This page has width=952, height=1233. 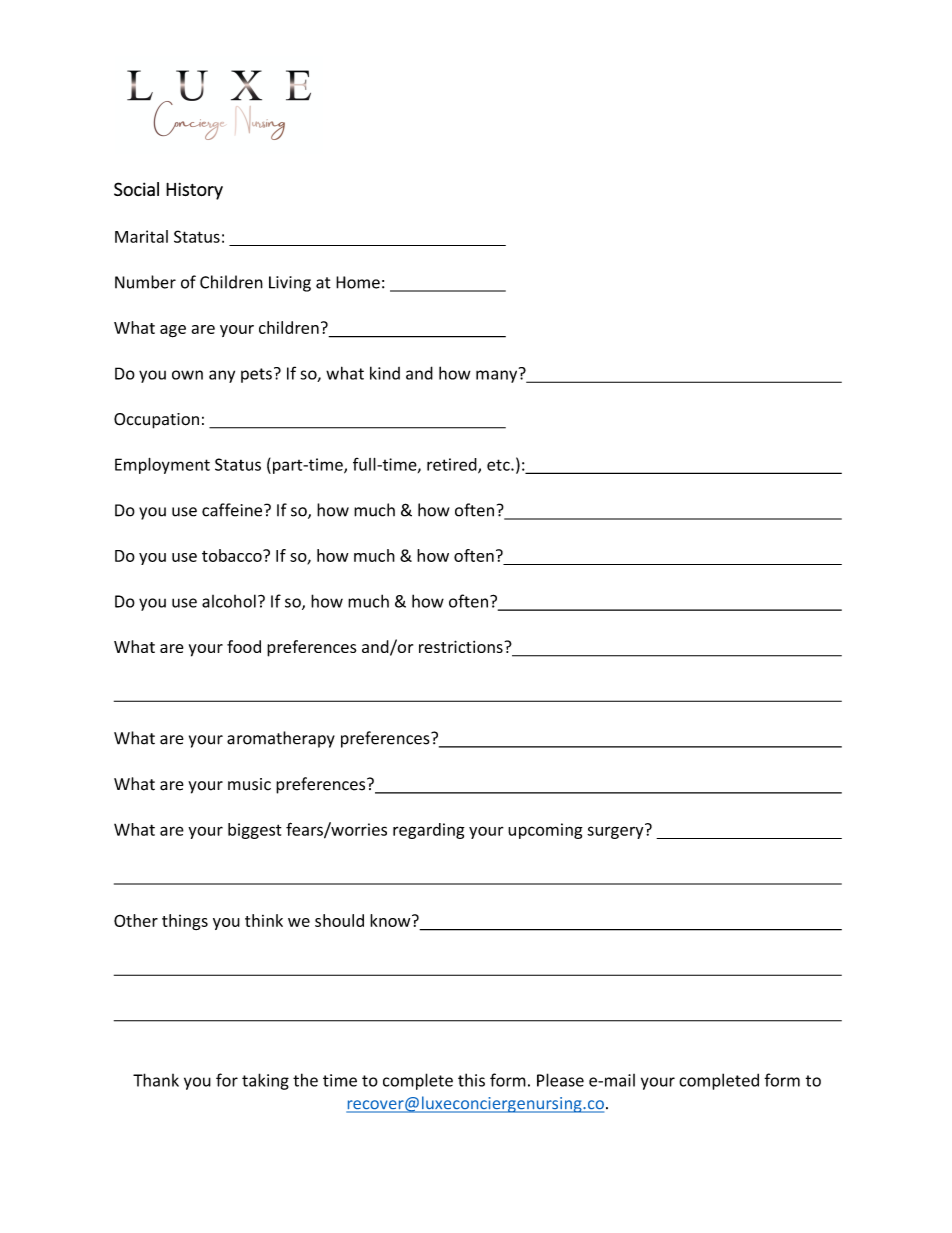 What do you see at coordinates (391, 920) in the page?
I see `know` at bounding box center [391, 920].
